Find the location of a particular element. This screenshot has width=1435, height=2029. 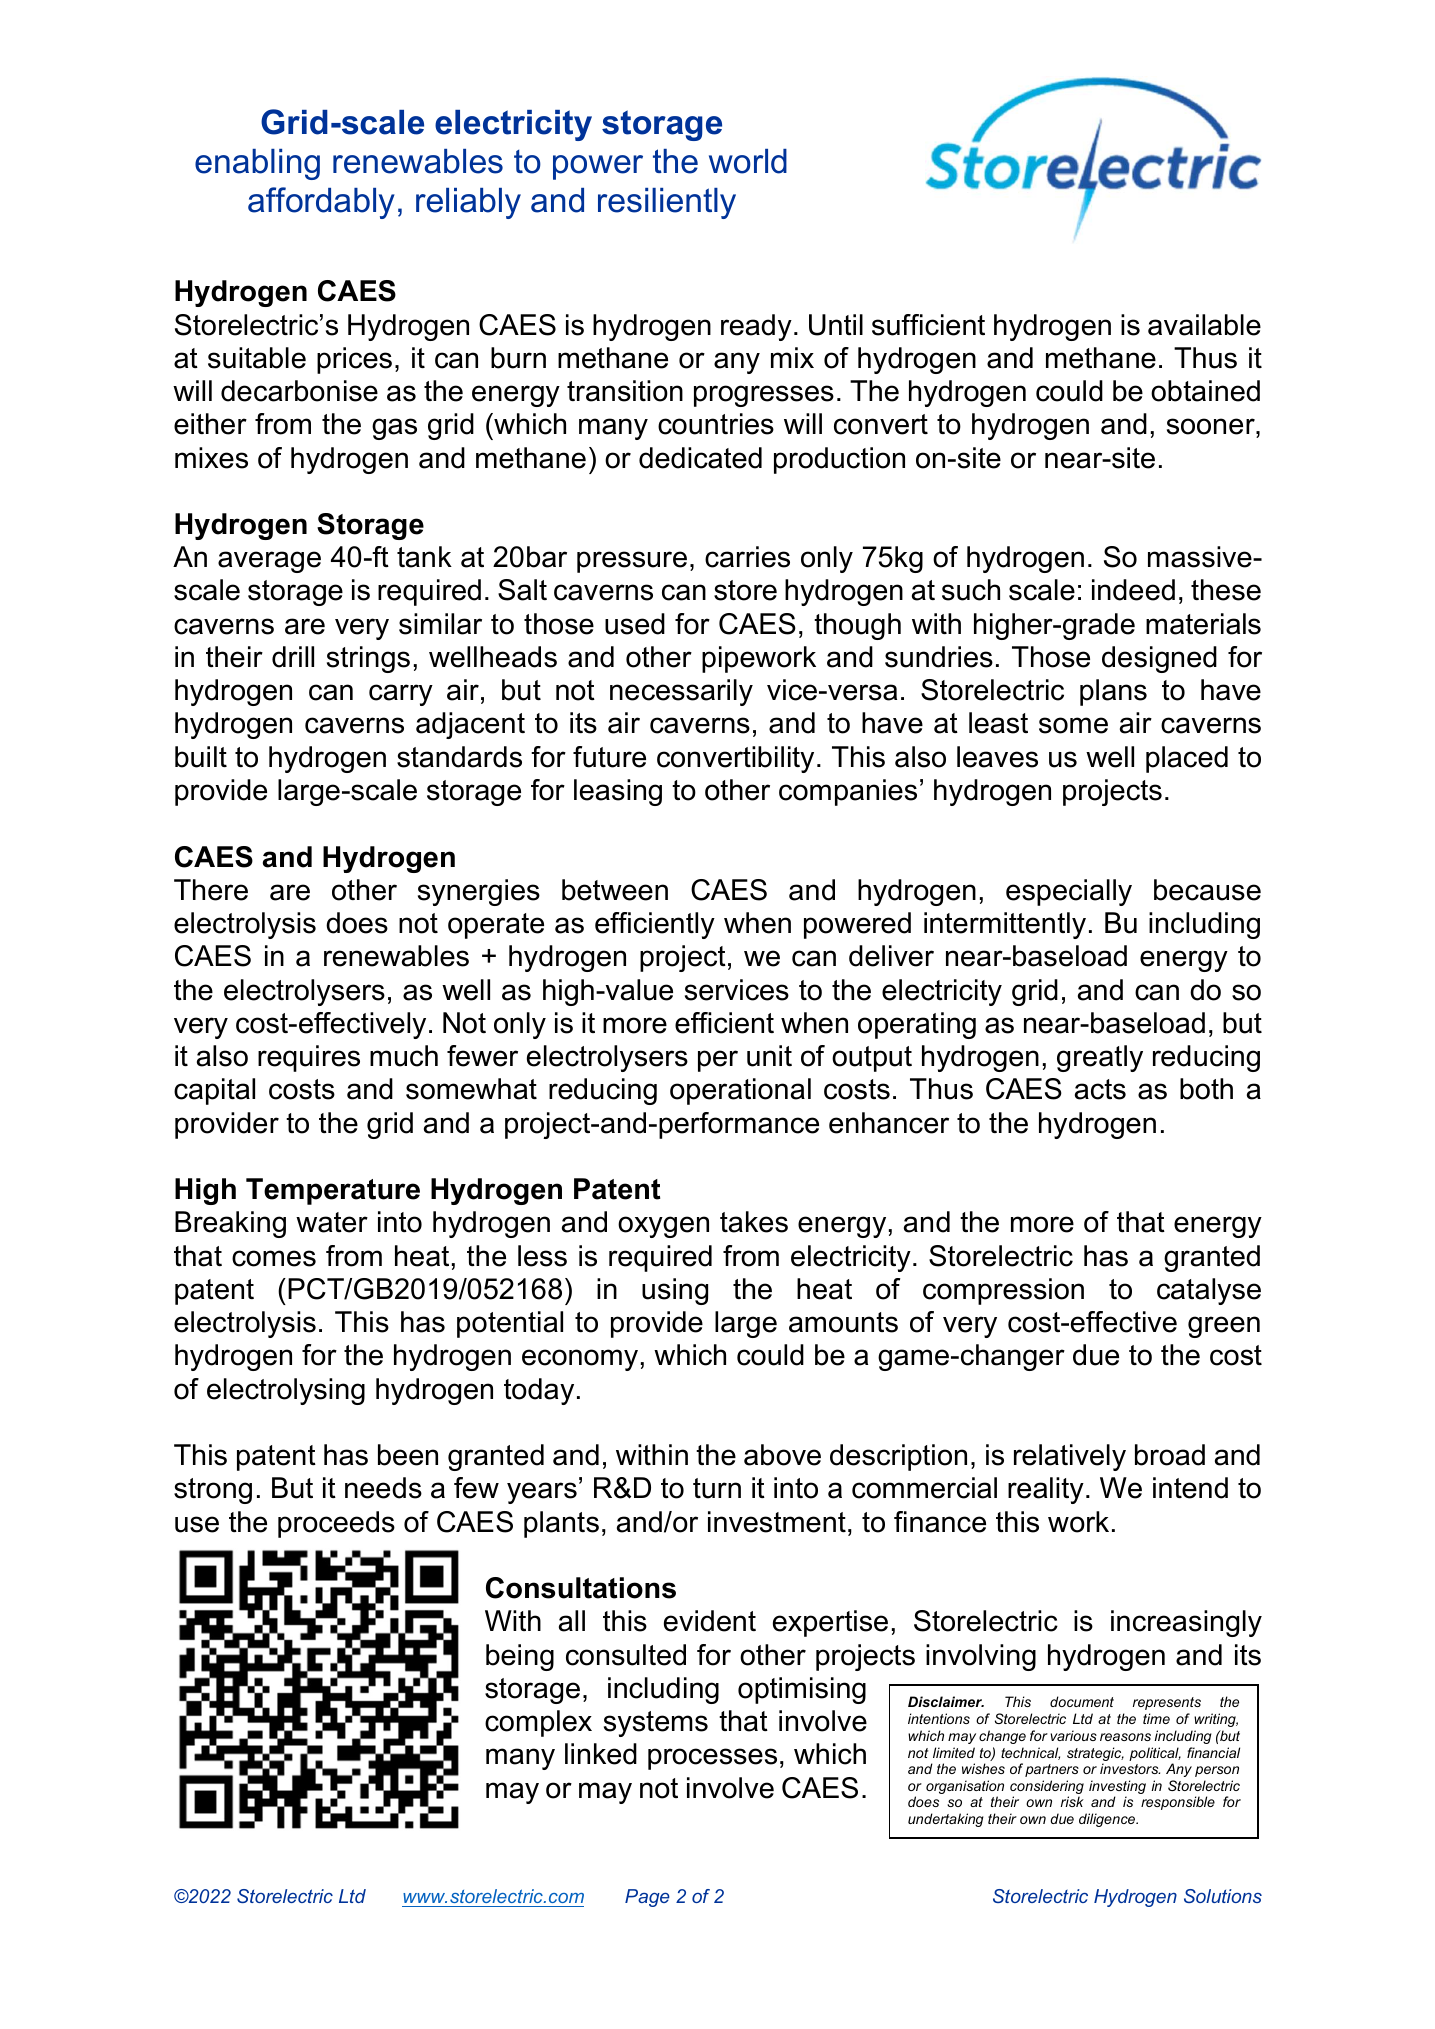

available is located at coordinates (1204, 325).
